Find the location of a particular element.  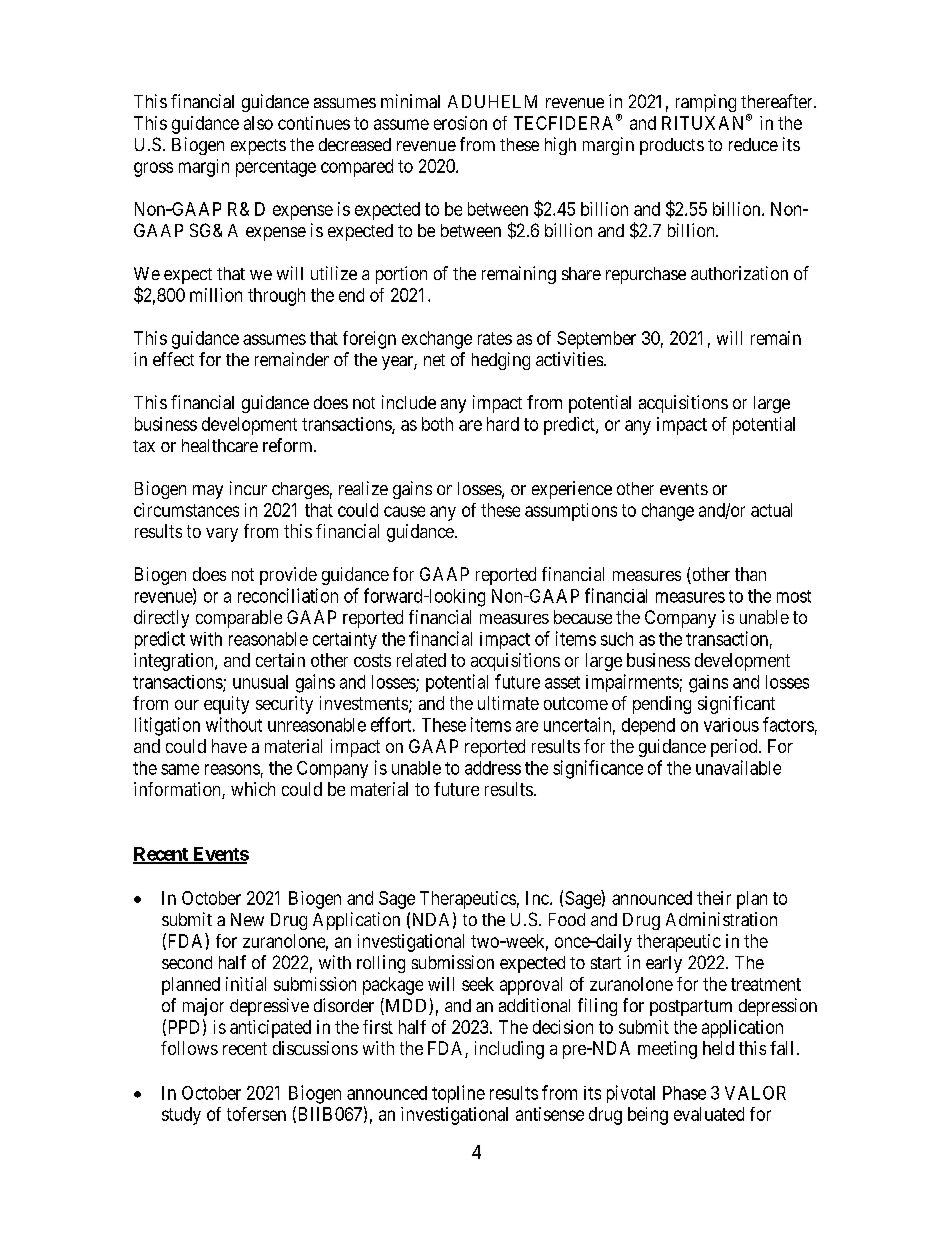

also is located at coordinates (258, 123).
